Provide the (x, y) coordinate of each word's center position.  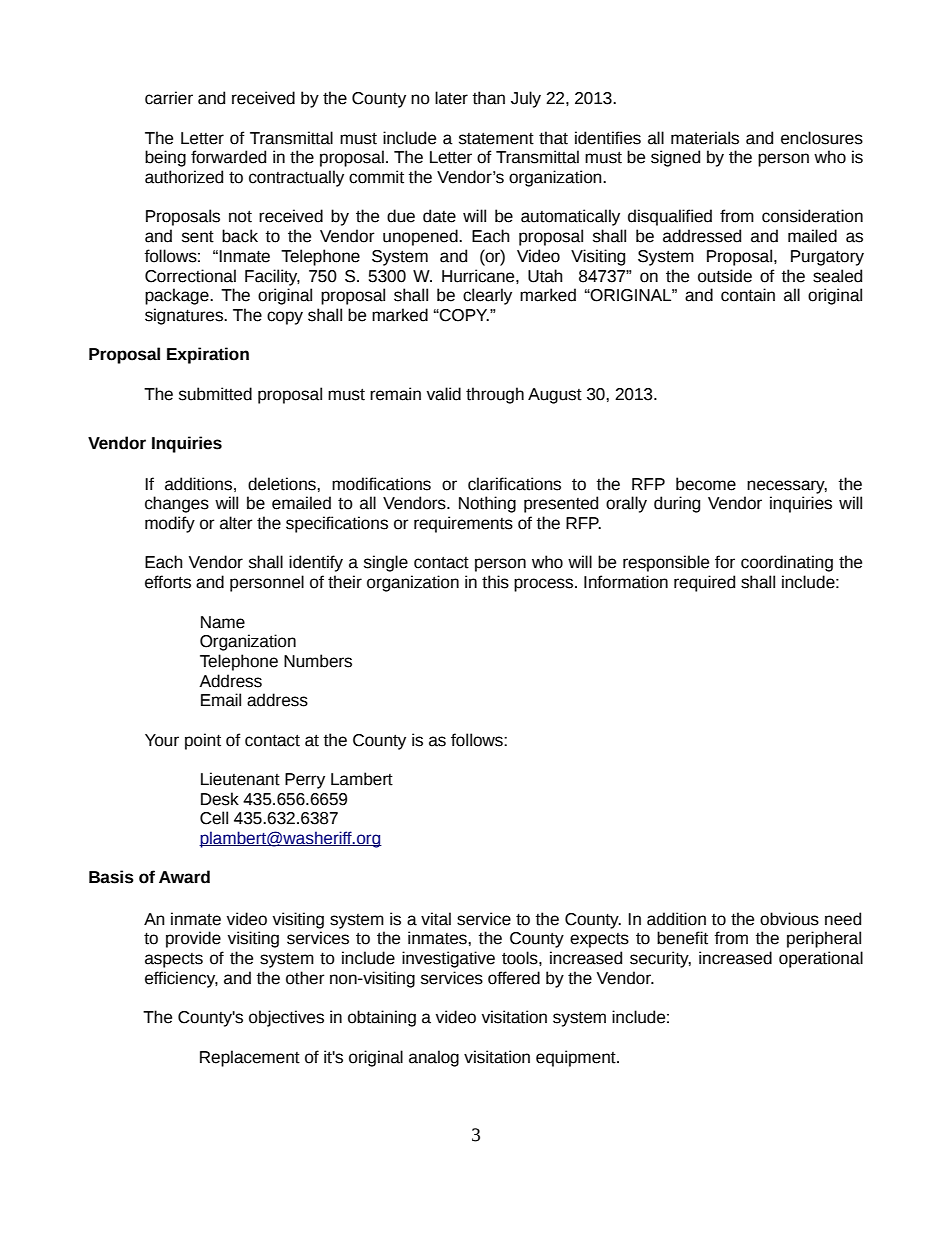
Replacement (250, 1058)
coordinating (787, 563)
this (495, 582)
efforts (168, 582)
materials (705, 138)
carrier (169, 98)
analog (434, 1058)
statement (496, 138)
